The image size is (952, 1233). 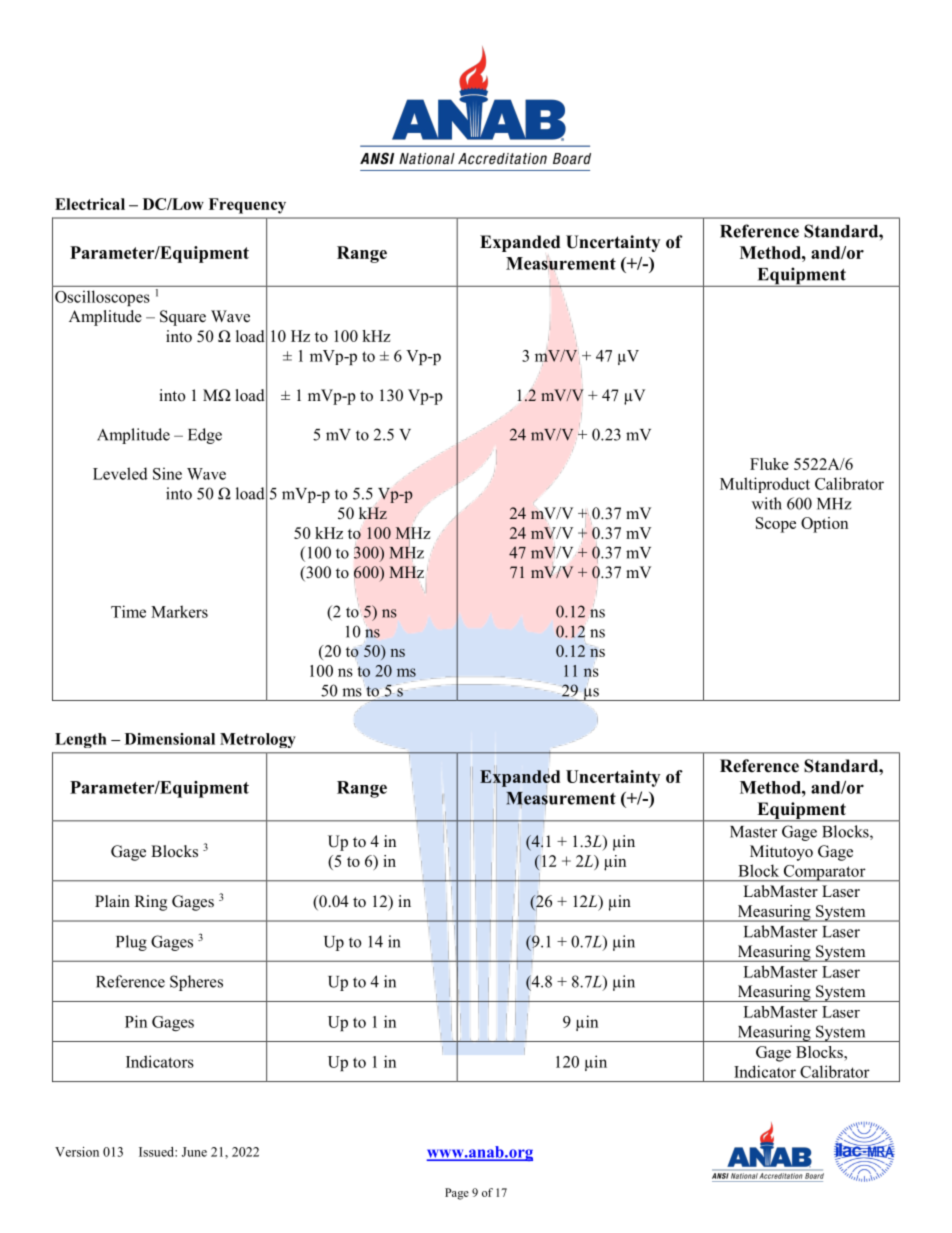 I want to click on Fluke, so click(x=769, y=464).
